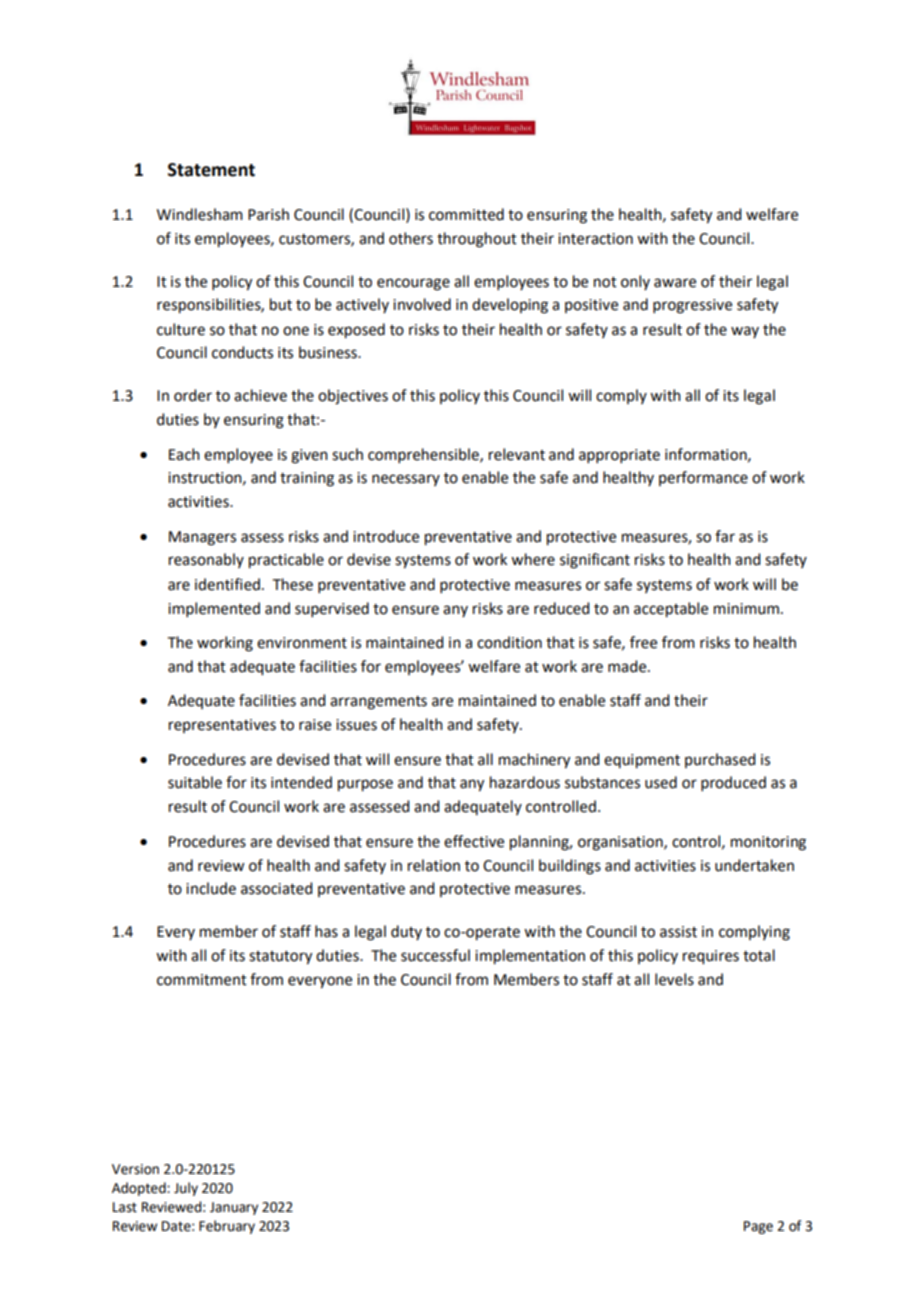 This document has height=1308, width=924. I want to click on aware, so click(675, 283).
